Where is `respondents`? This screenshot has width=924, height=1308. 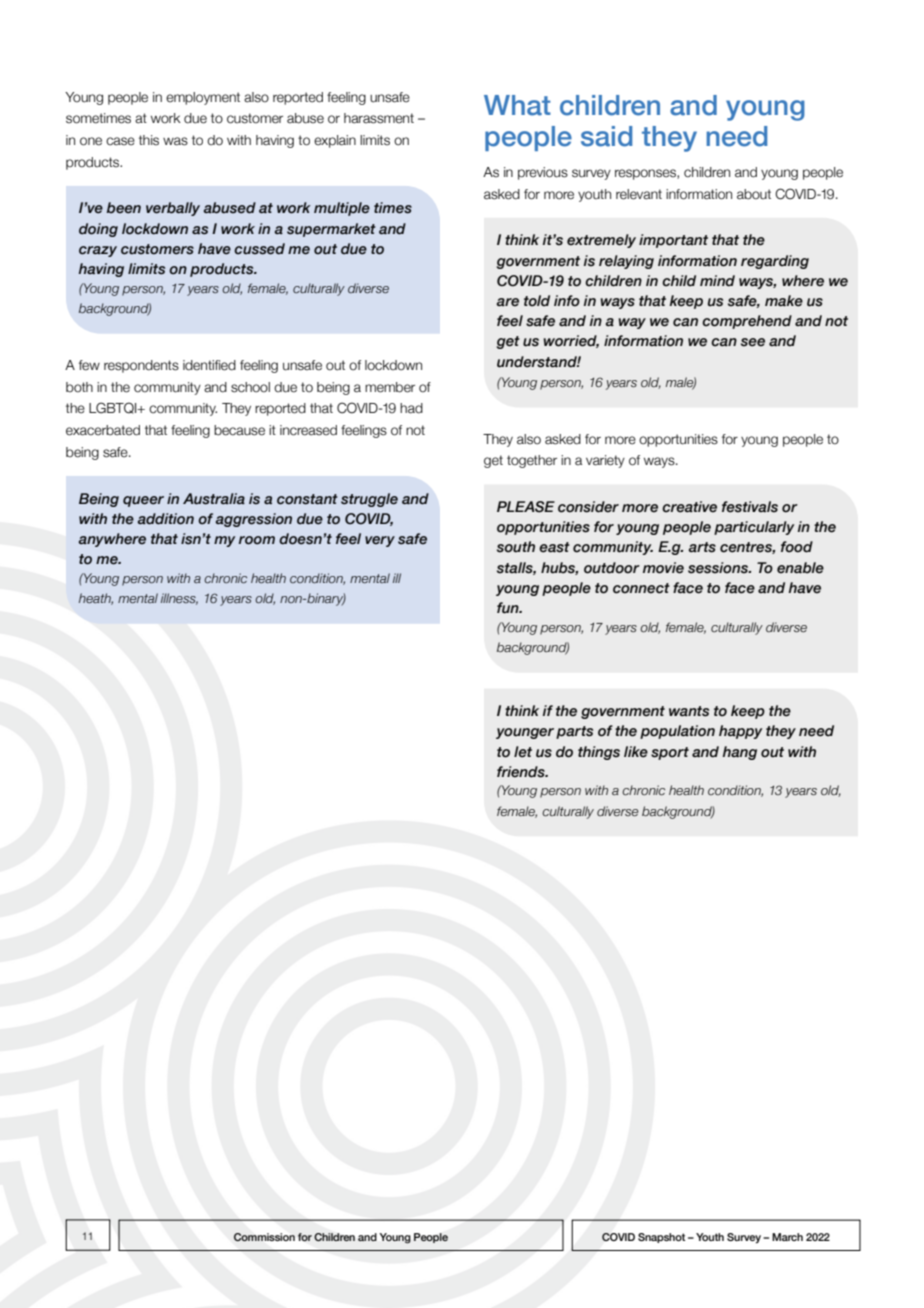 respondents is located at coordinates (141, 366).
